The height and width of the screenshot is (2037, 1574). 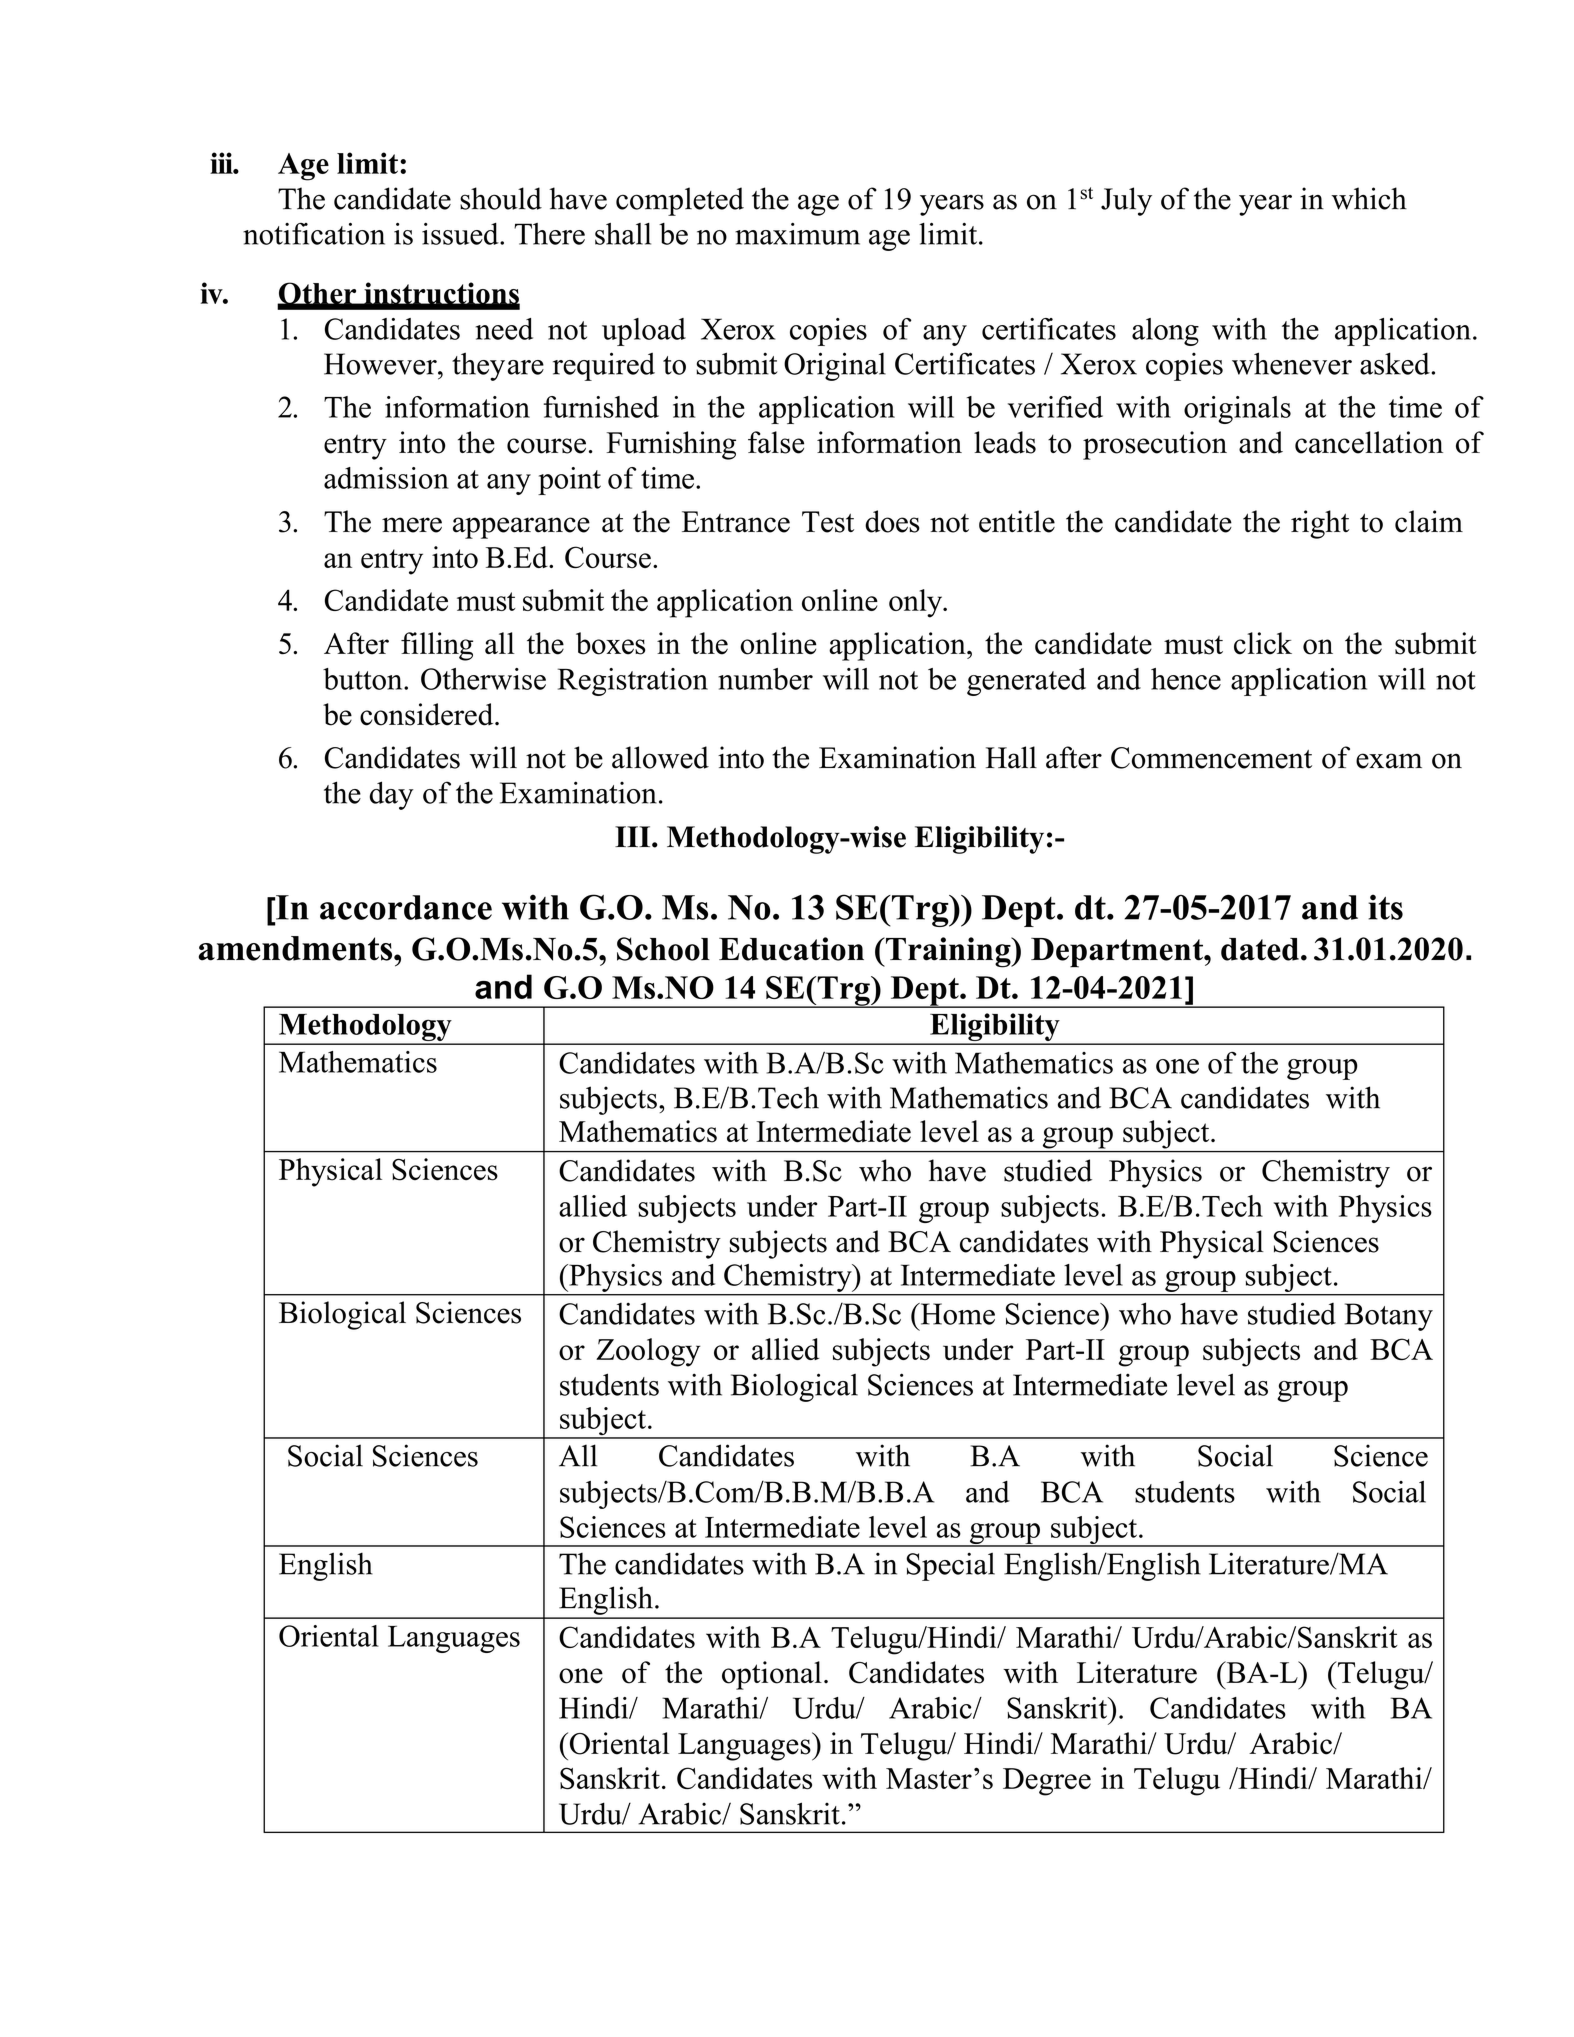 What do you see at coordinates (765, 679) in the screenshot?
I see `number` at bounding box center [765, 679].
